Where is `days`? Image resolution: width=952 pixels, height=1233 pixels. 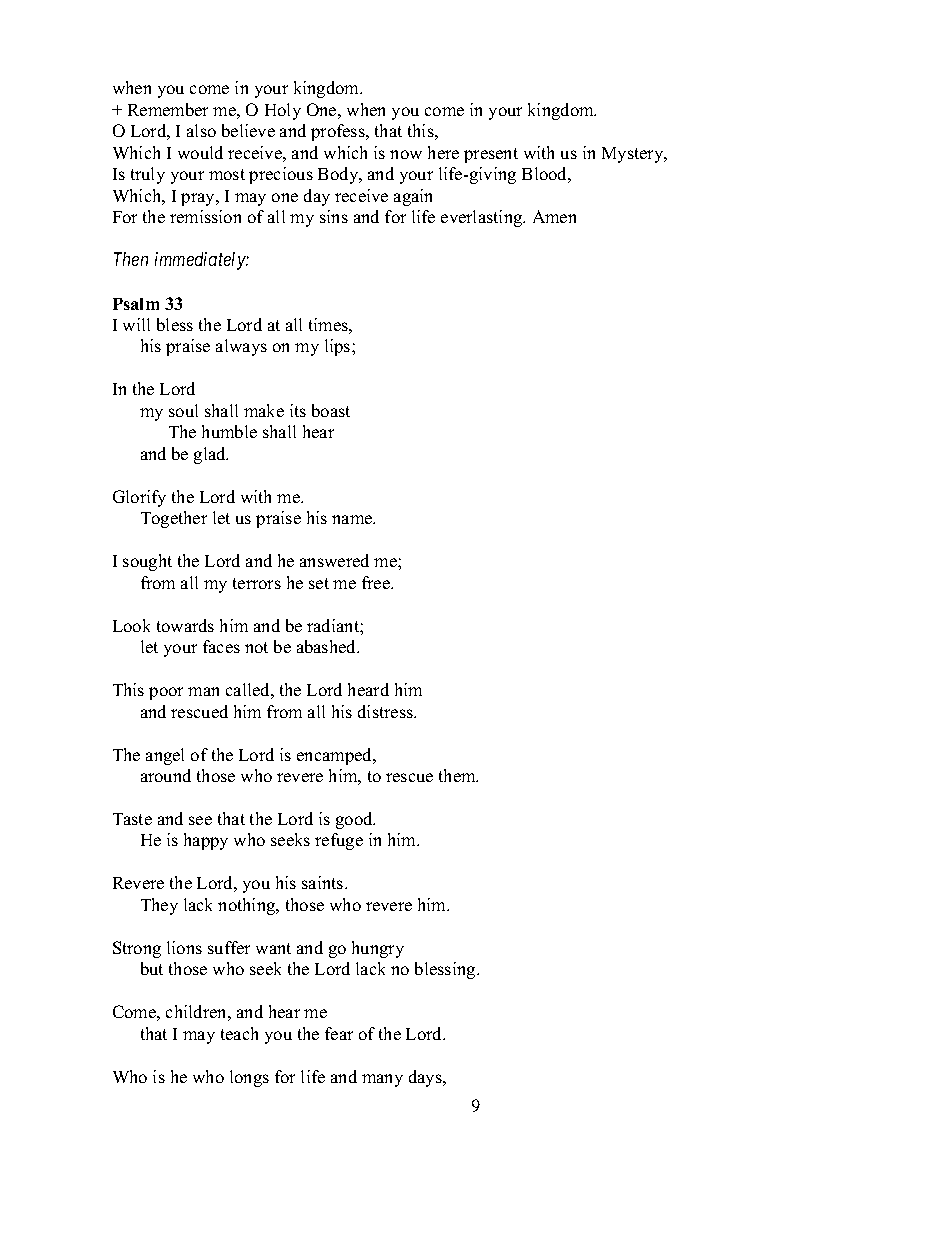
days is located at coordinates (426, 1078).
